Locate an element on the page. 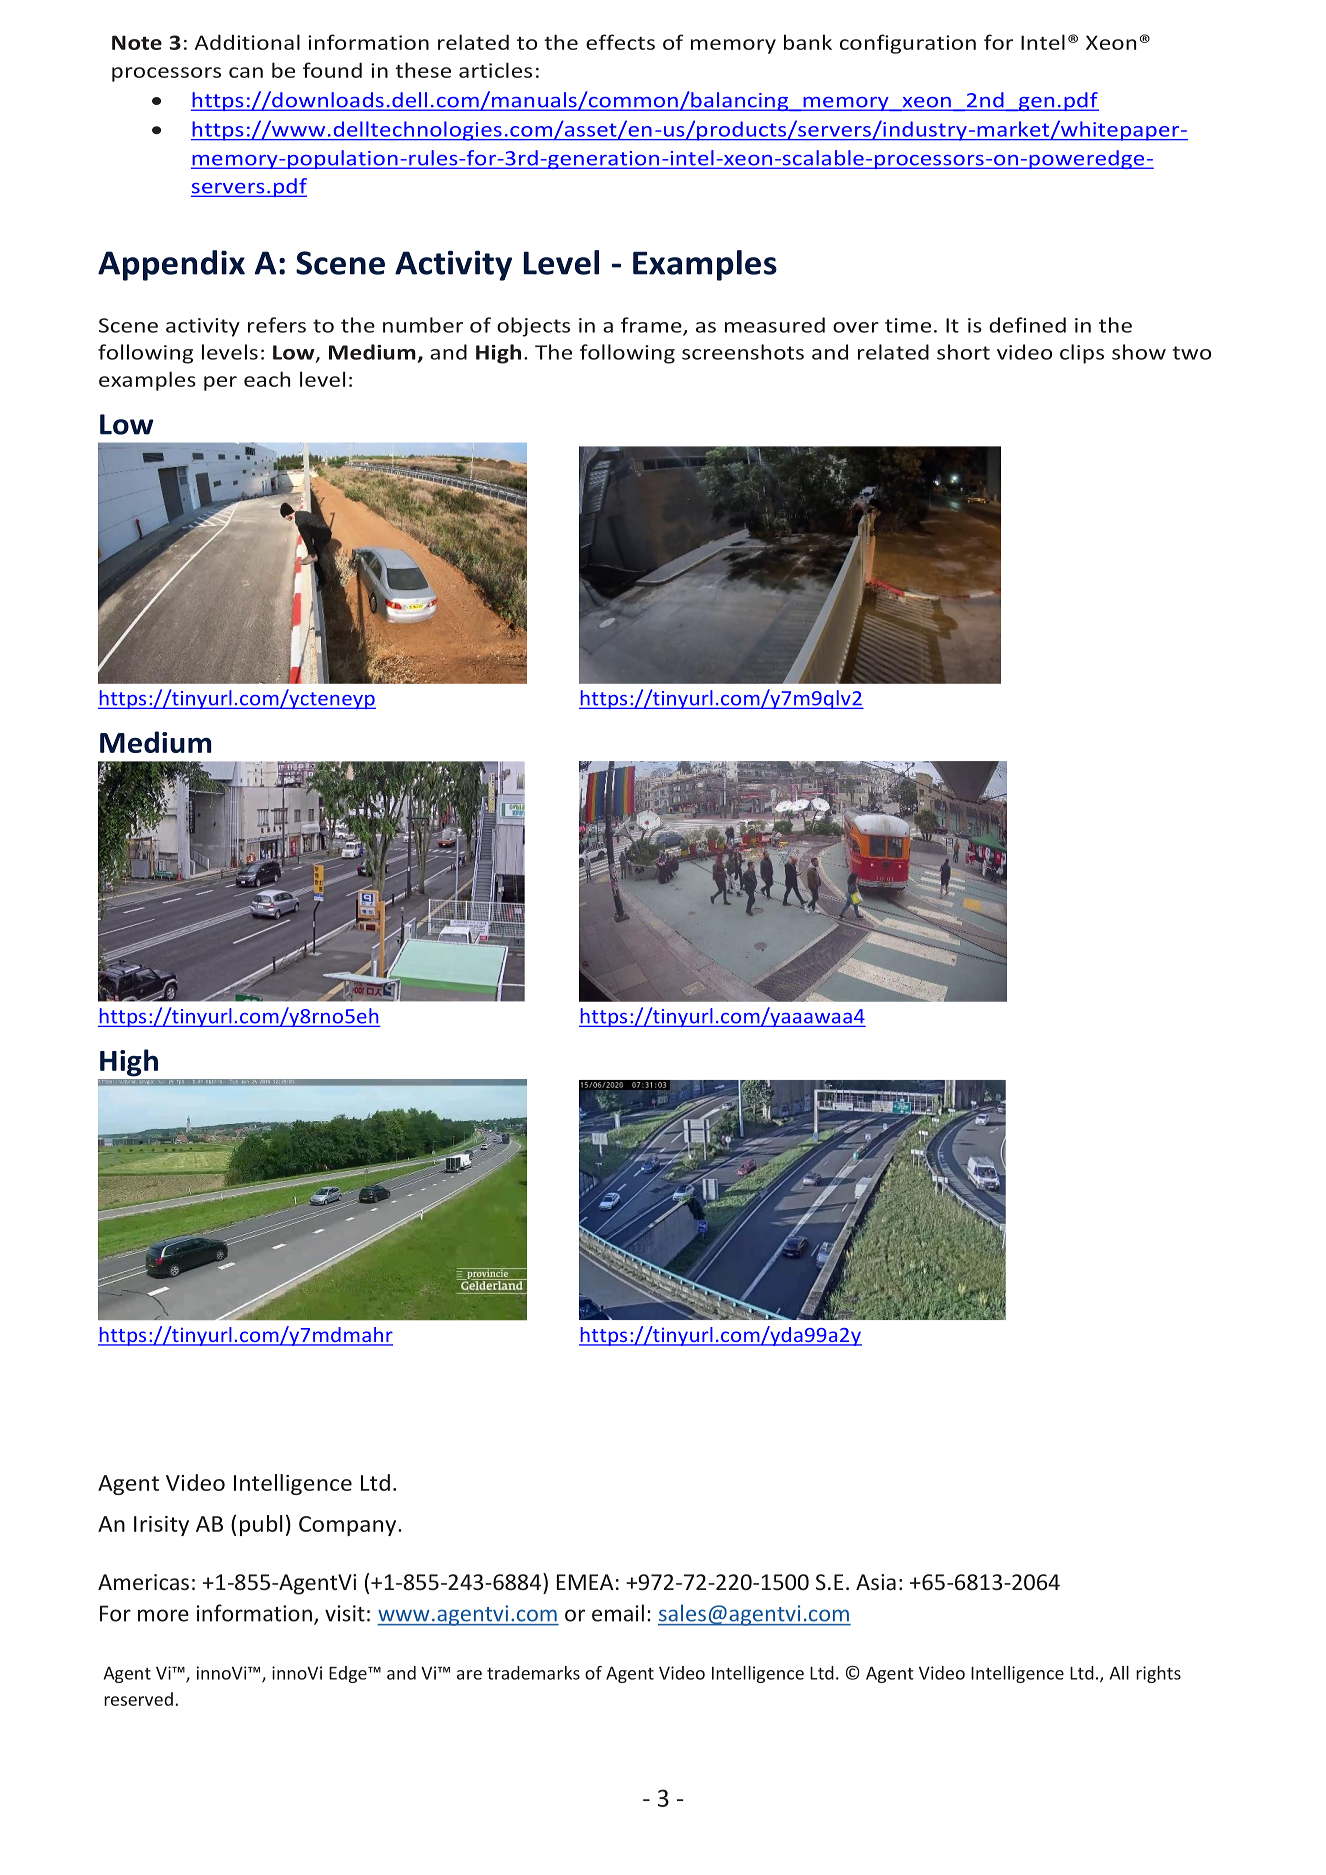  frame is located at coordinates (652, 326).
